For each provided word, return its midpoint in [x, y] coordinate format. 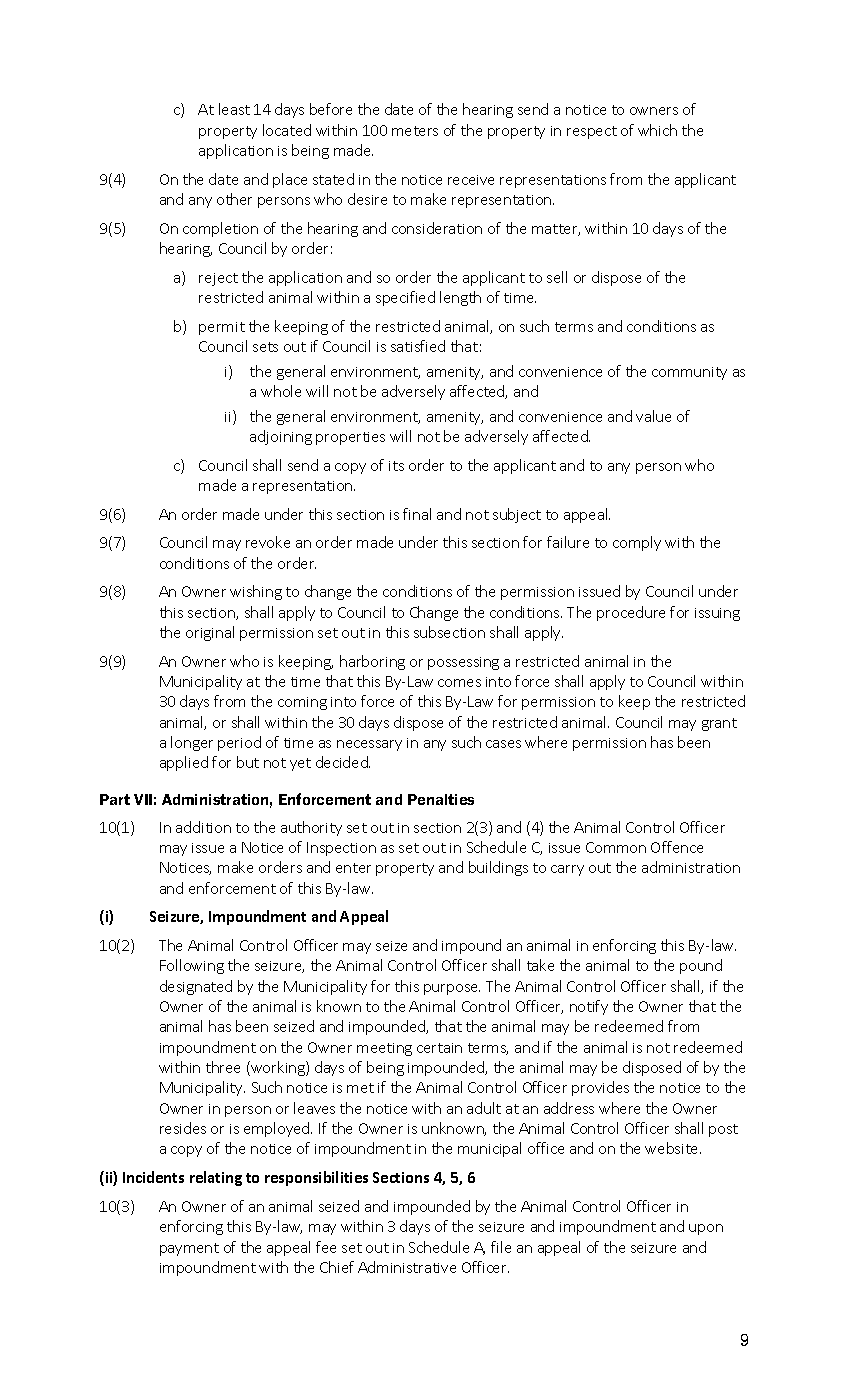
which [657, 130]
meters [415, 131]
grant [719, 724]
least [234, 109]
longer [192, 743]
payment [189, 1249]
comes [459, 683]
